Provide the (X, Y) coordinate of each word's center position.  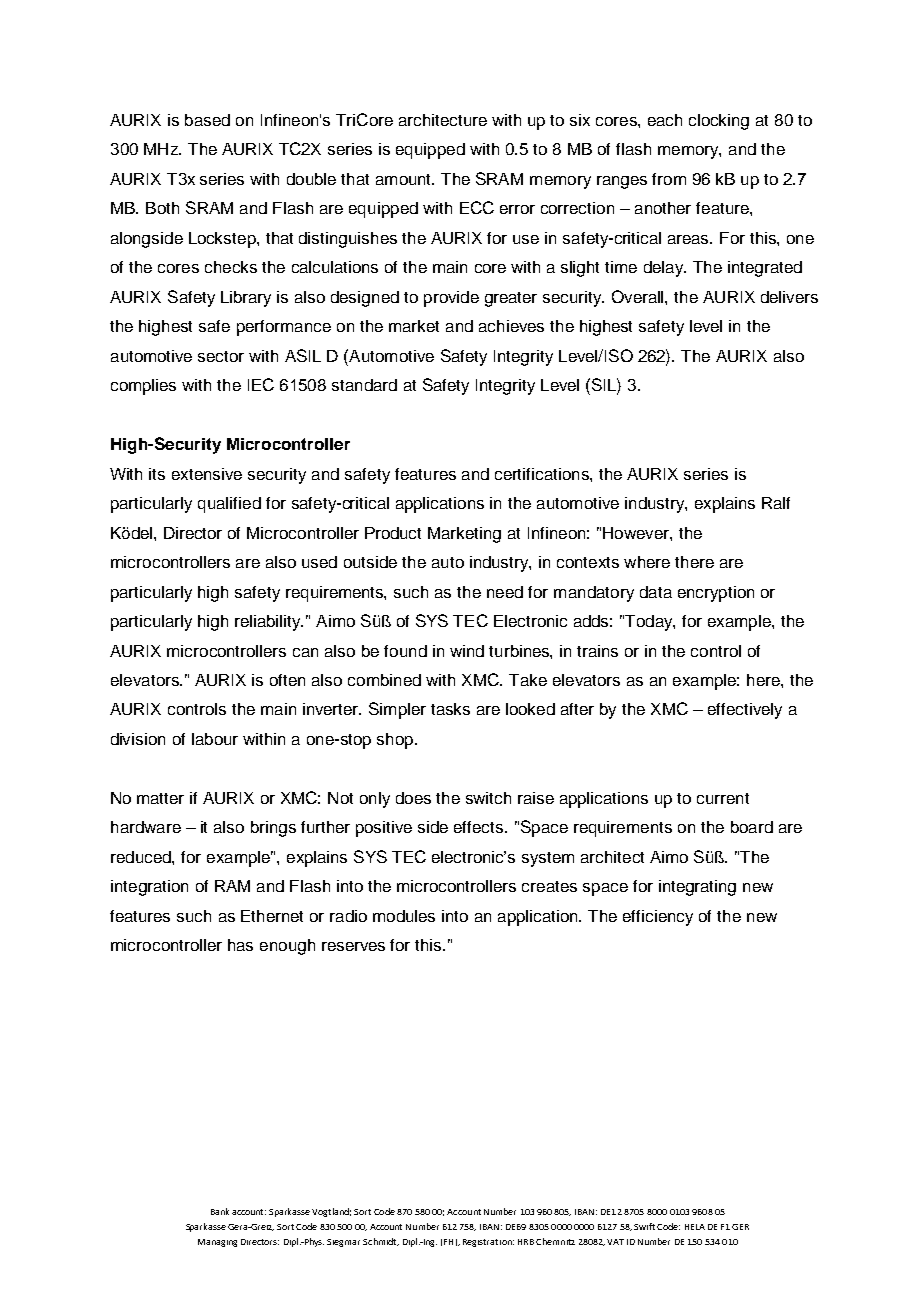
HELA (695, 1227)
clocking (719, 122)
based (207, 120)
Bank (220, 1211)
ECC (477, 207)
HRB (526, 1242)
